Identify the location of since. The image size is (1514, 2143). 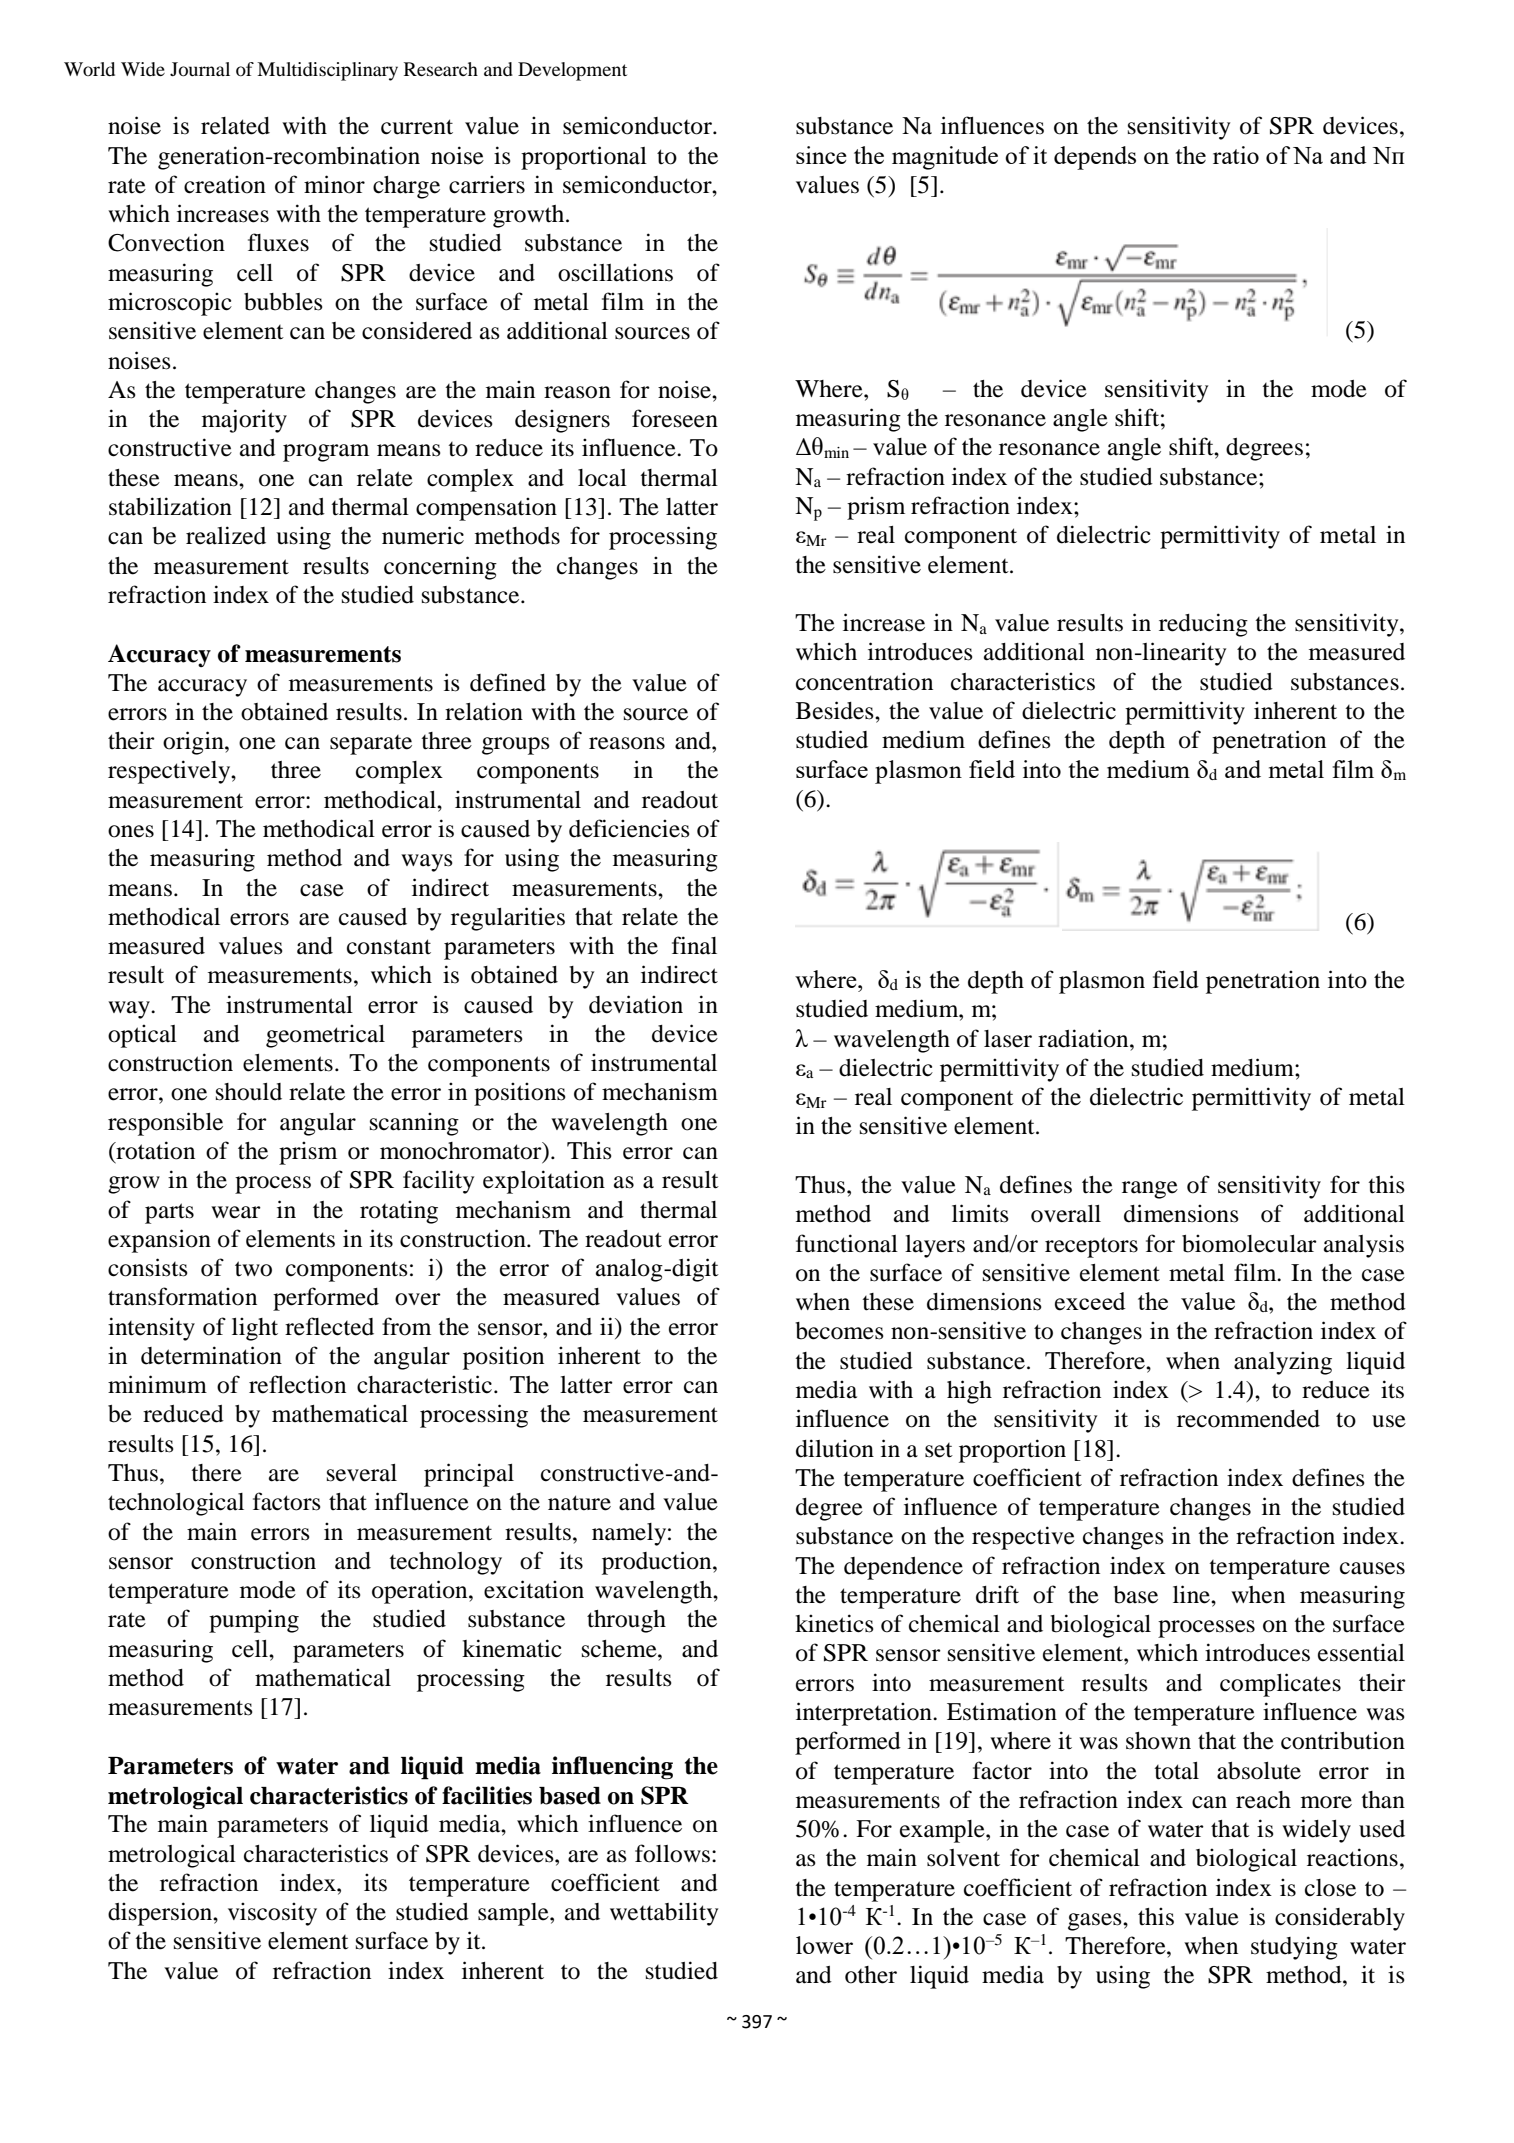
(821, 155).
